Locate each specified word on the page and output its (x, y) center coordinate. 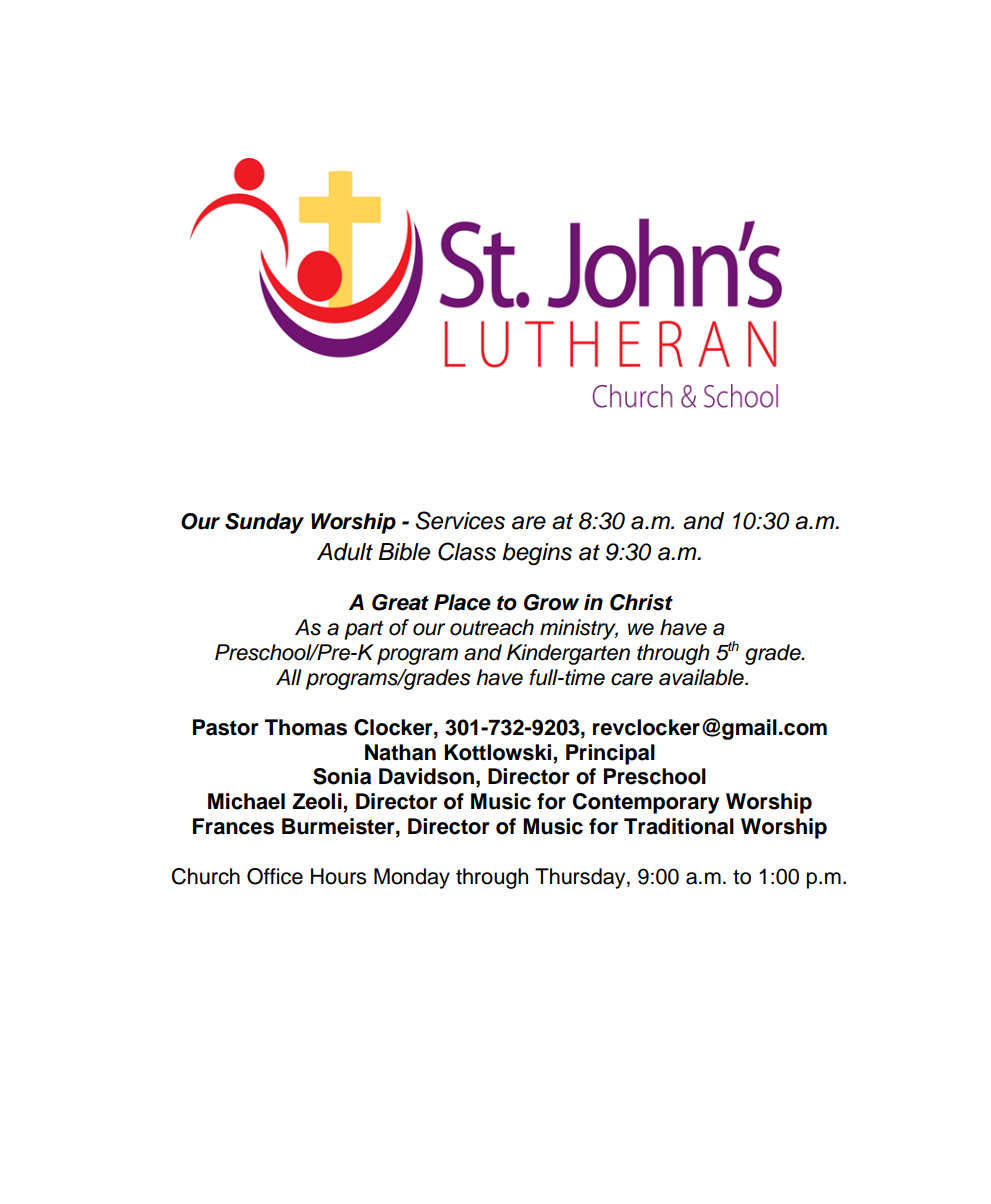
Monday (412, 878)
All (289, 677)
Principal (610, 754)
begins (537, 554)
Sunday (264, 523)
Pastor (226, 727)
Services (460, 520)
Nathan (400, 752)
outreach (492, 627)
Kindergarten (568, 654)
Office (275, 876)
